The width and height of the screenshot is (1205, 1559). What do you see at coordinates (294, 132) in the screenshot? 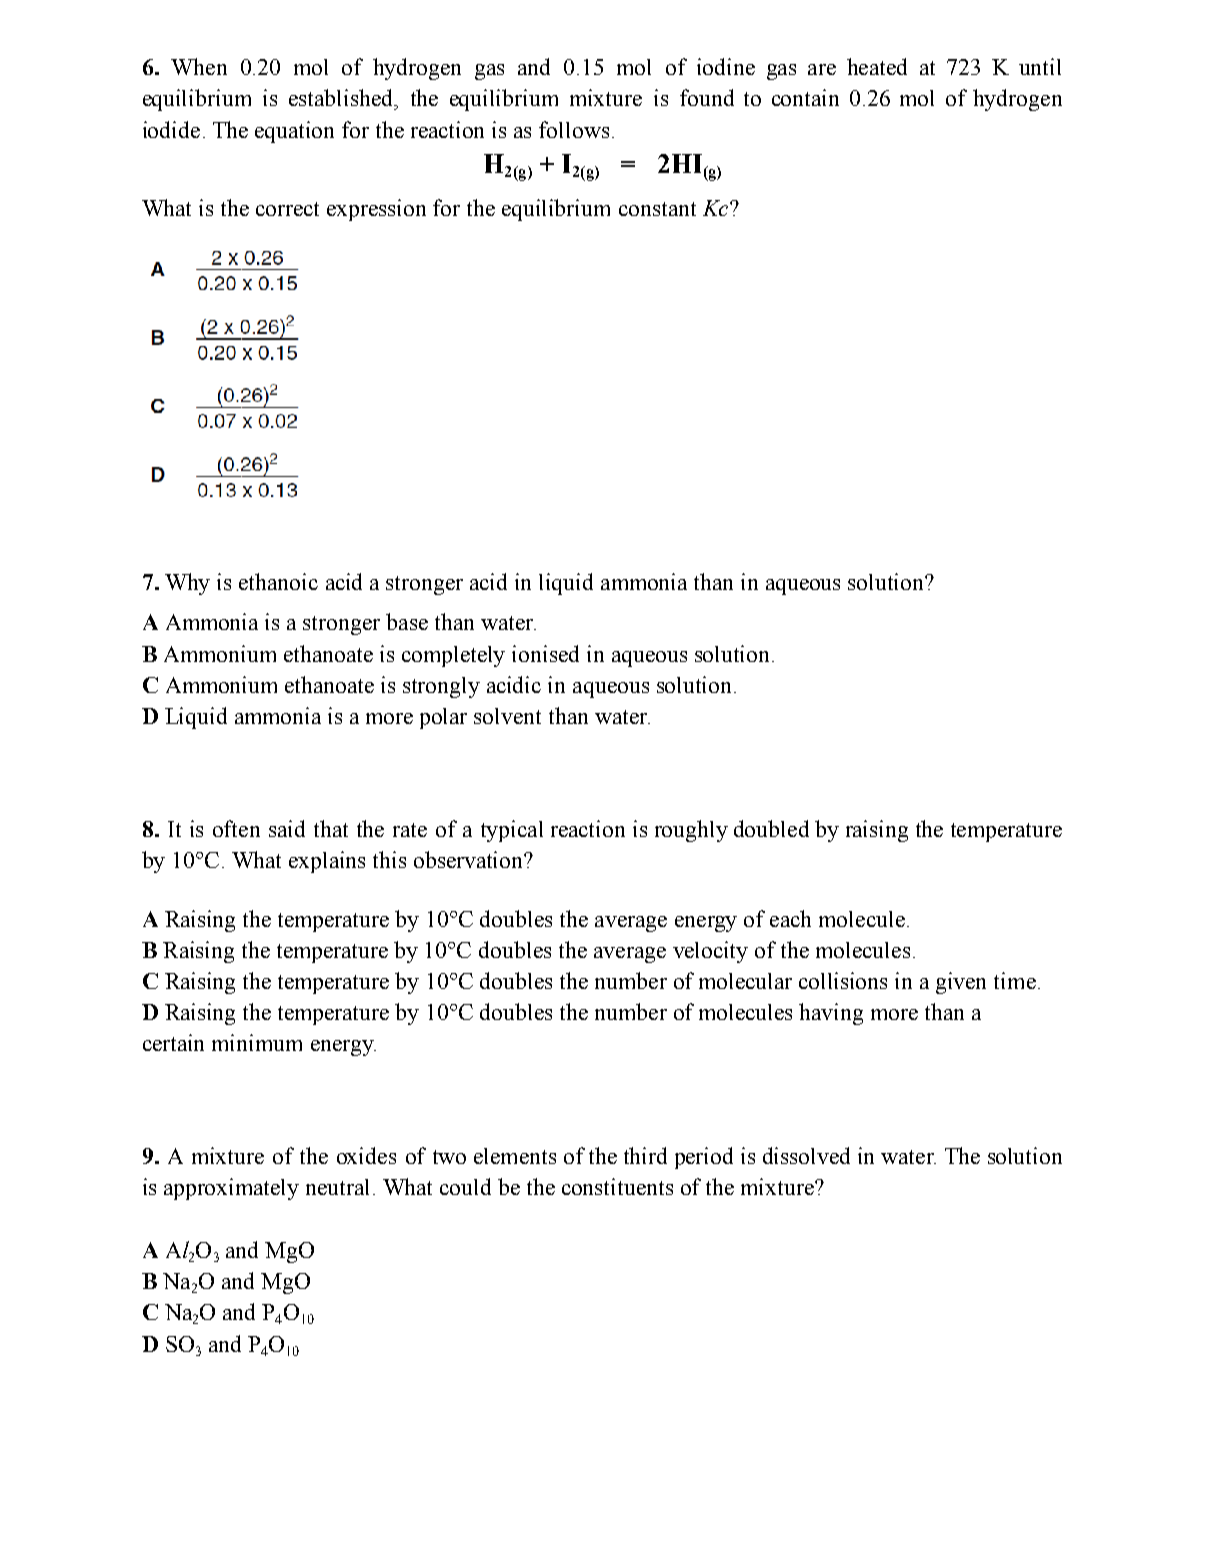
I see `equation` at bounding box center [294, 132].
